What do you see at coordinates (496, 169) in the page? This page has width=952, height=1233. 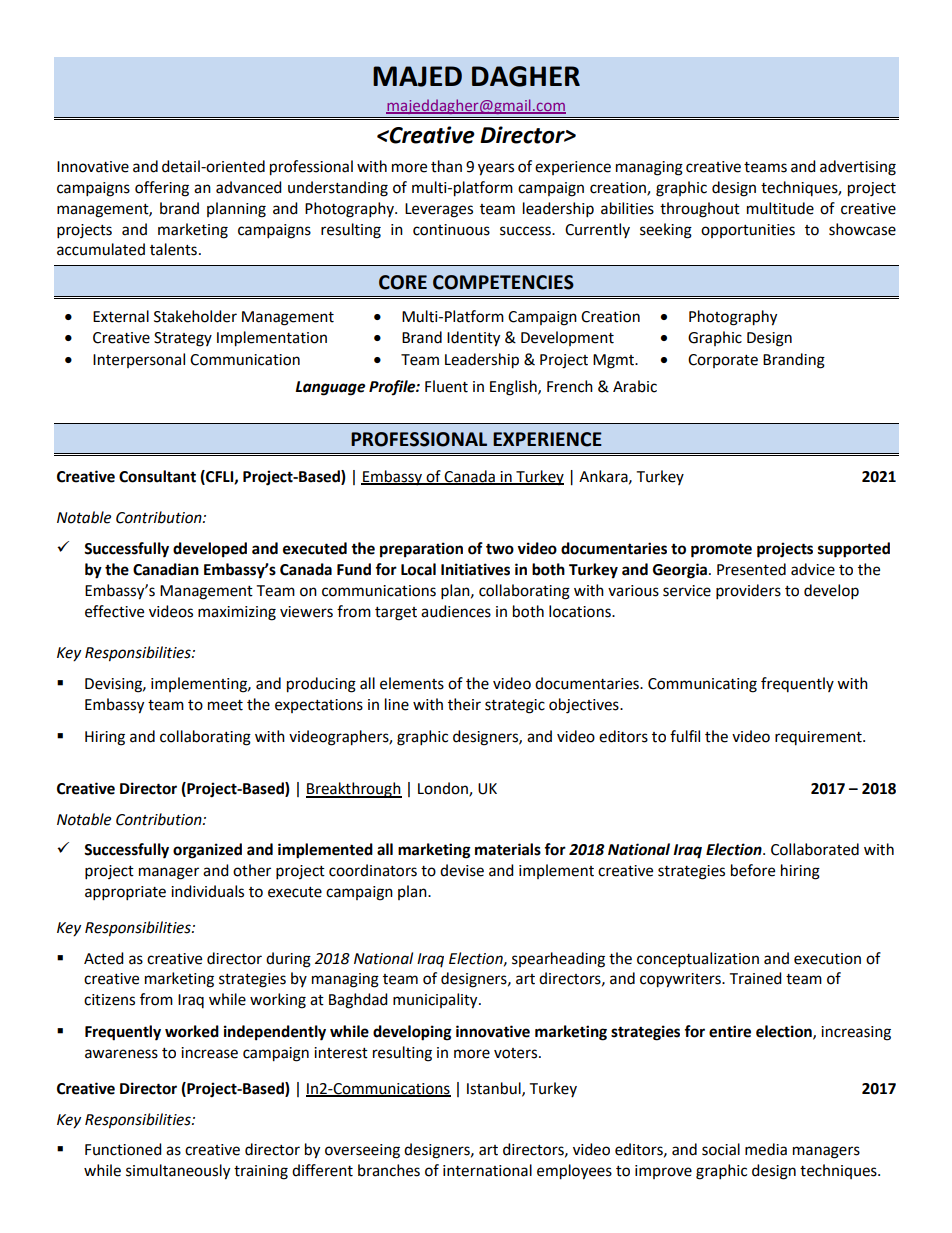 I see `years` at bounding box center [496, 169].
